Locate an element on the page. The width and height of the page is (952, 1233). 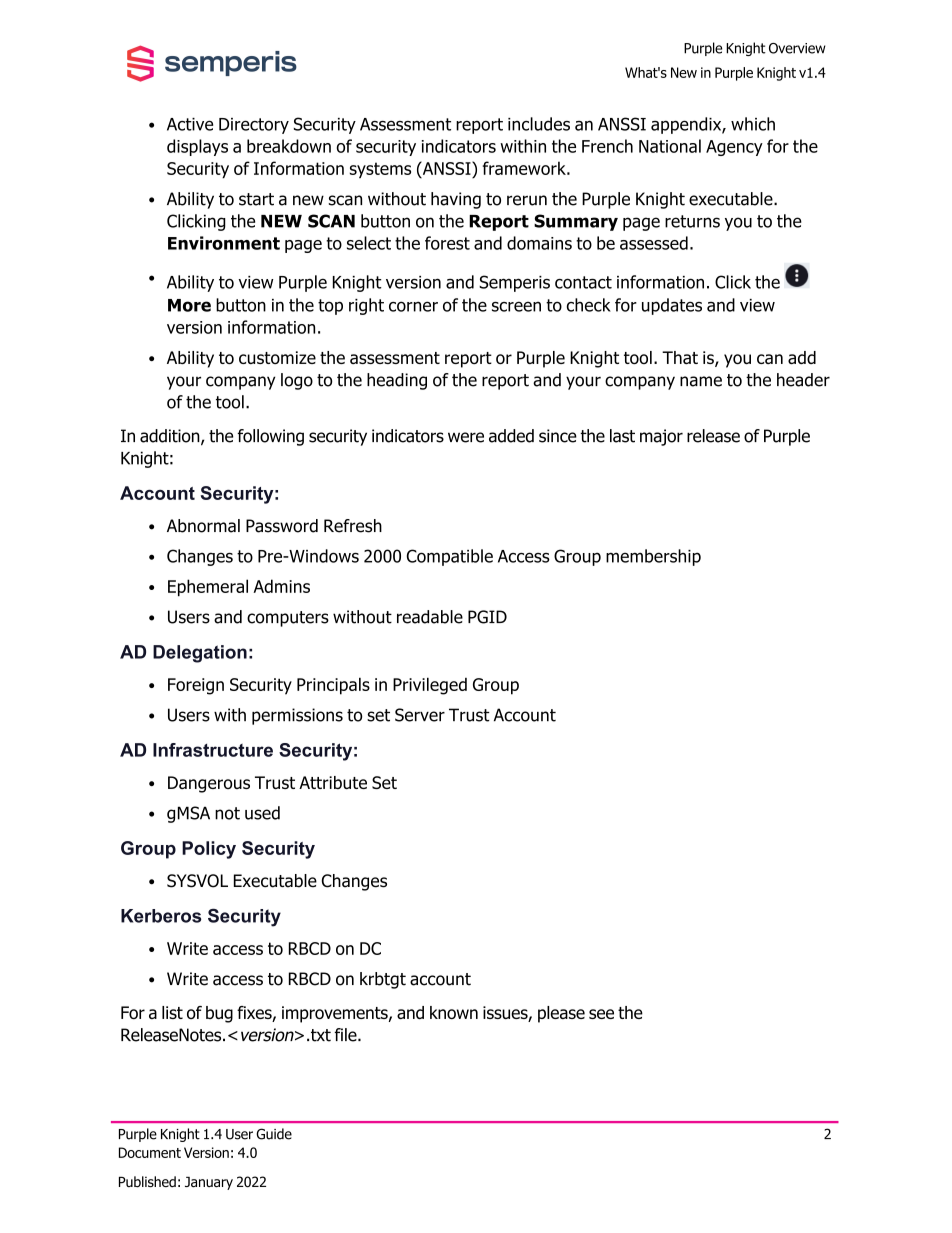
see is located at coordinates (601, 1014).
